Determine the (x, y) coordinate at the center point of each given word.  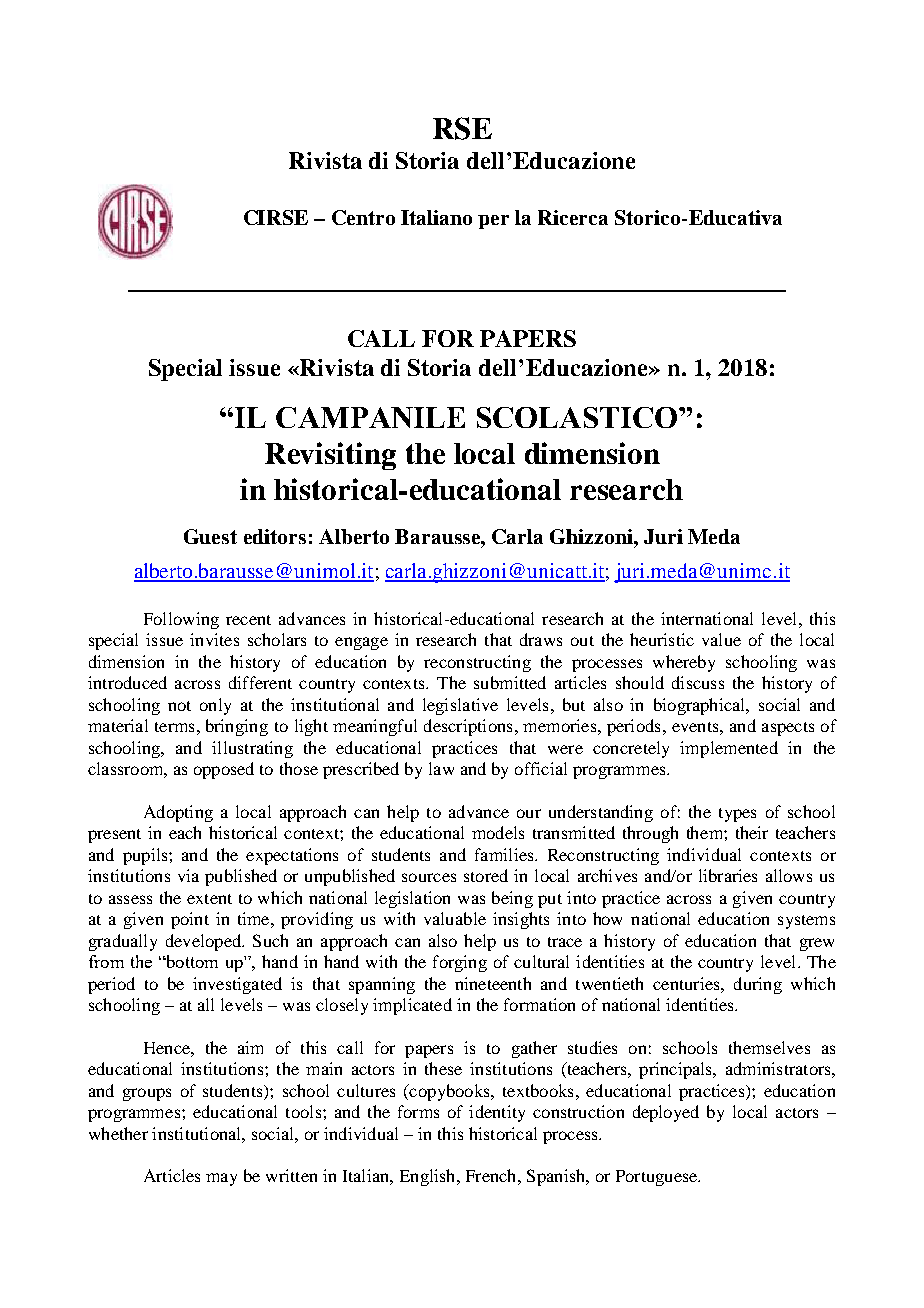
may (221, 1179)
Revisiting (330, 456)
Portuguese (657, 1178)
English (429, 1177)
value (721, 639)
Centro (363, 217)
